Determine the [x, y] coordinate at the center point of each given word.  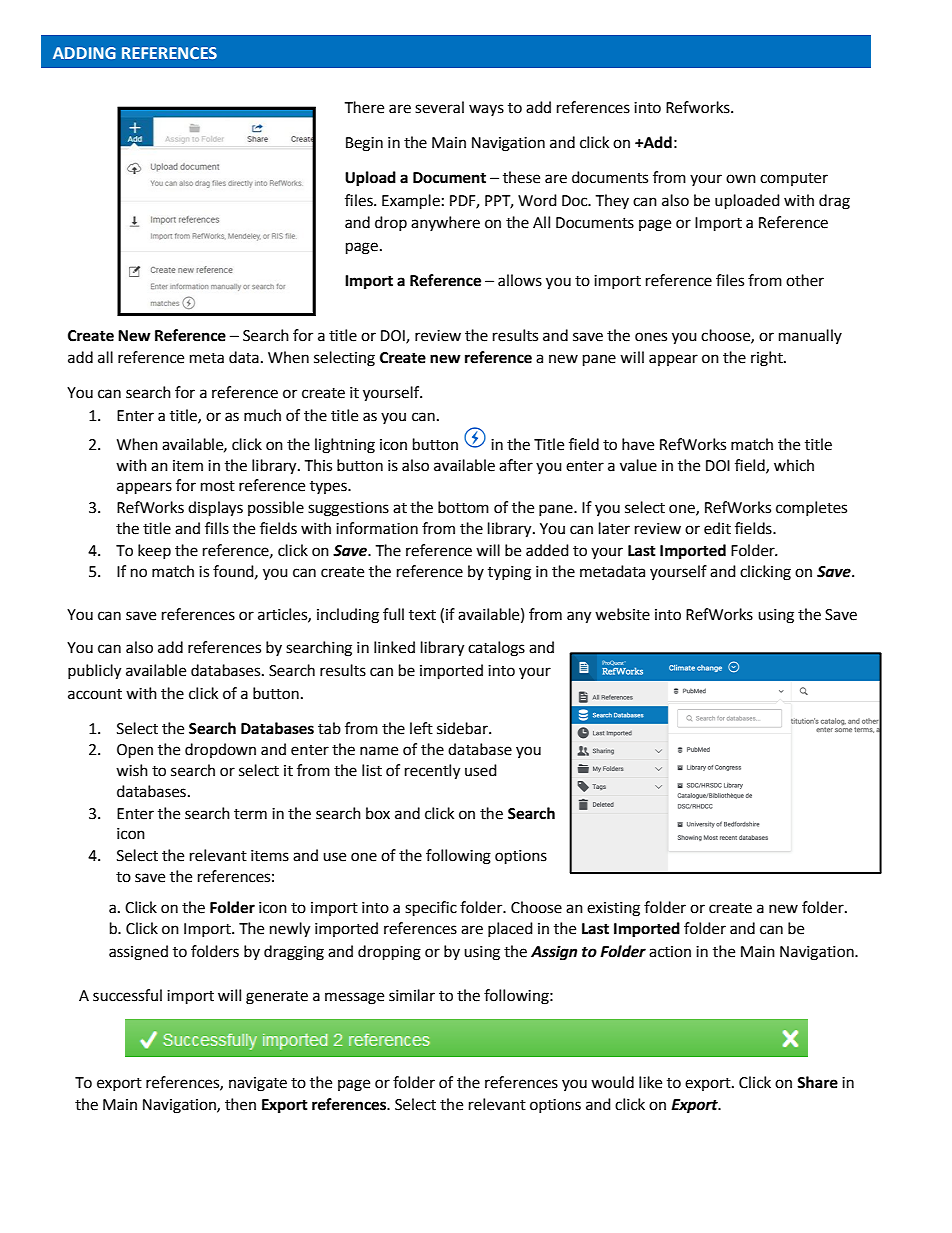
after [516, 465]
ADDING [84, 53]
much [262, 415]
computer [794, 179]
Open [135, 751]
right [768, 359]
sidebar [463, 728]
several [439, 107]
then [240, 1104]
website [622, 614]
